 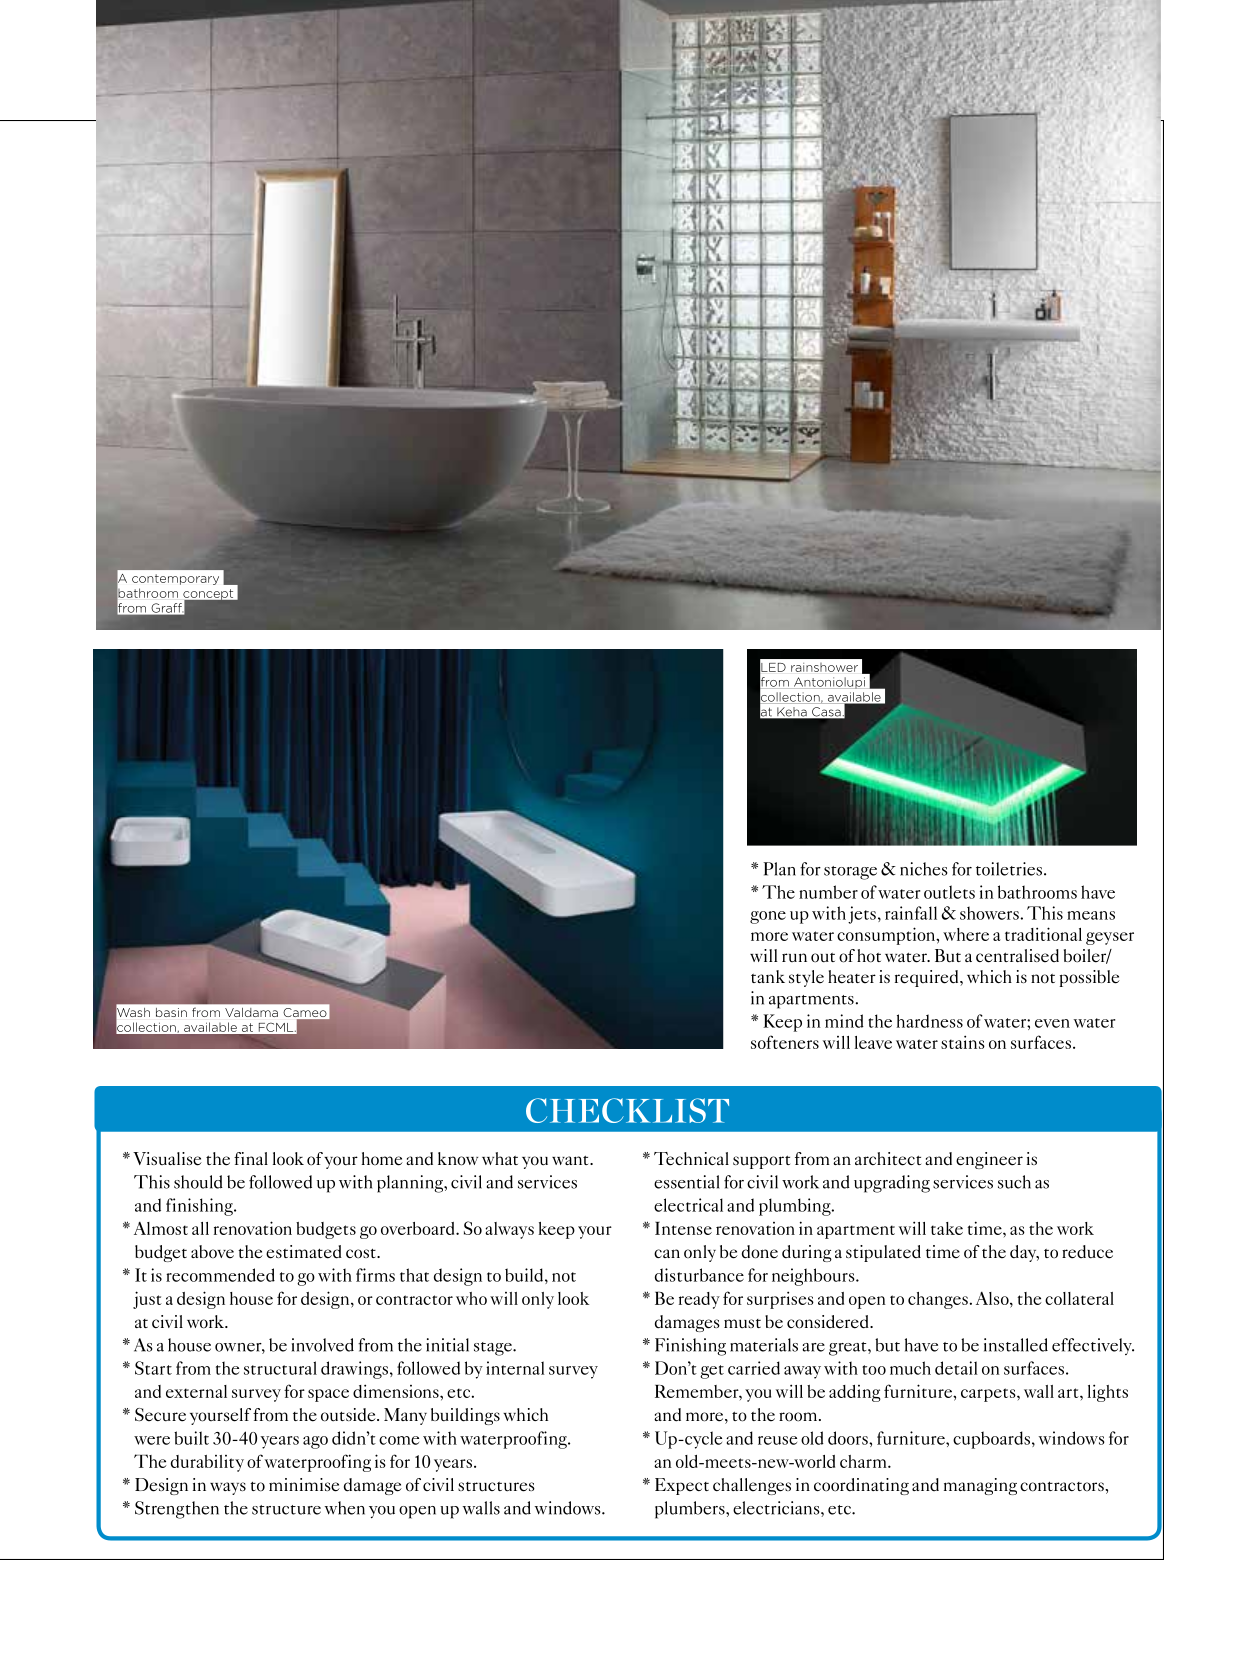 I want to click on essential, so click(x=687, y=1182).
